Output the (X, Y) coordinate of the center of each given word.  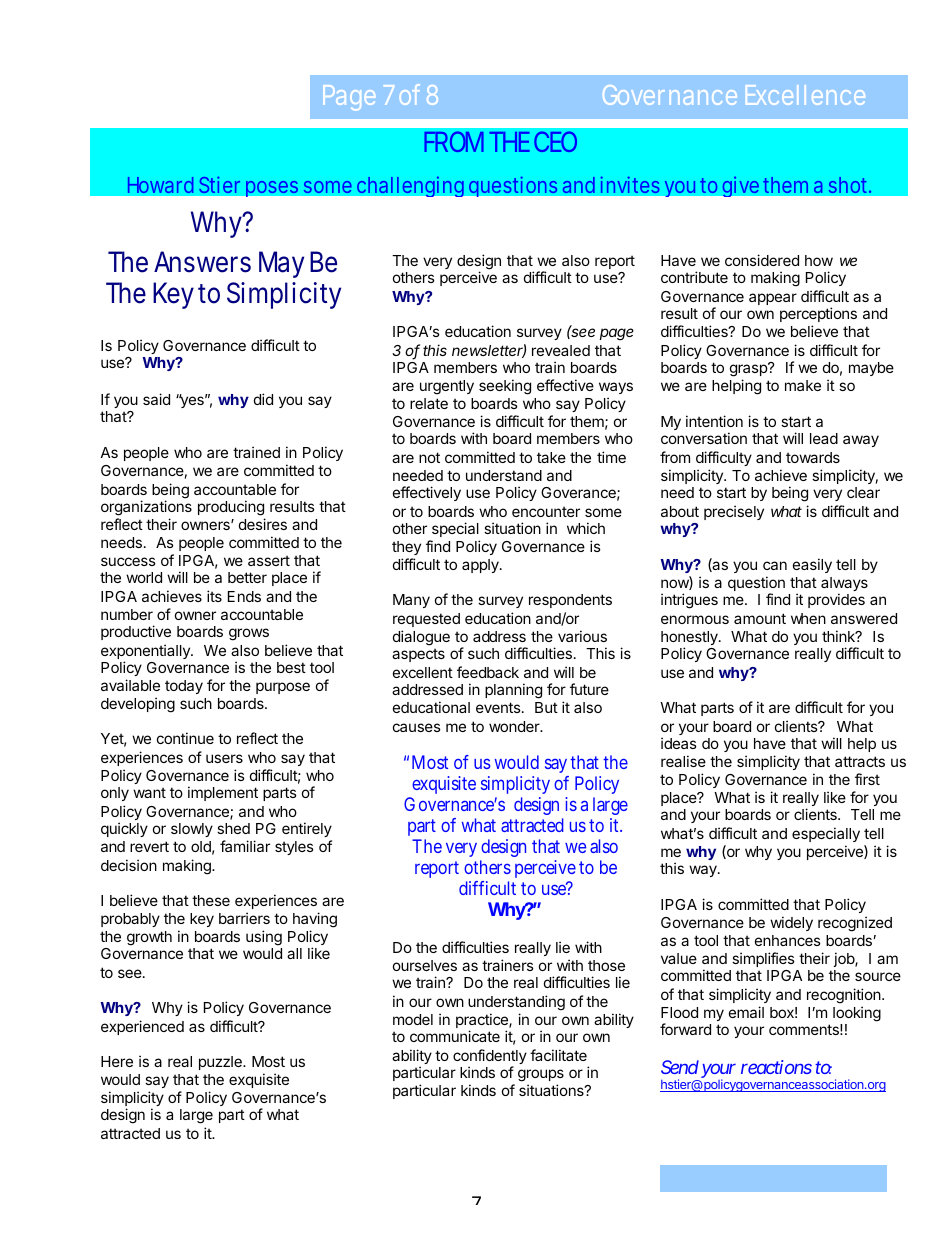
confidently (490, 1058)
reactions (776, 1067)
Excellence (805, 95)
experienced (142, 1027)
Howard (160, 185)
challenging (410, 186)
